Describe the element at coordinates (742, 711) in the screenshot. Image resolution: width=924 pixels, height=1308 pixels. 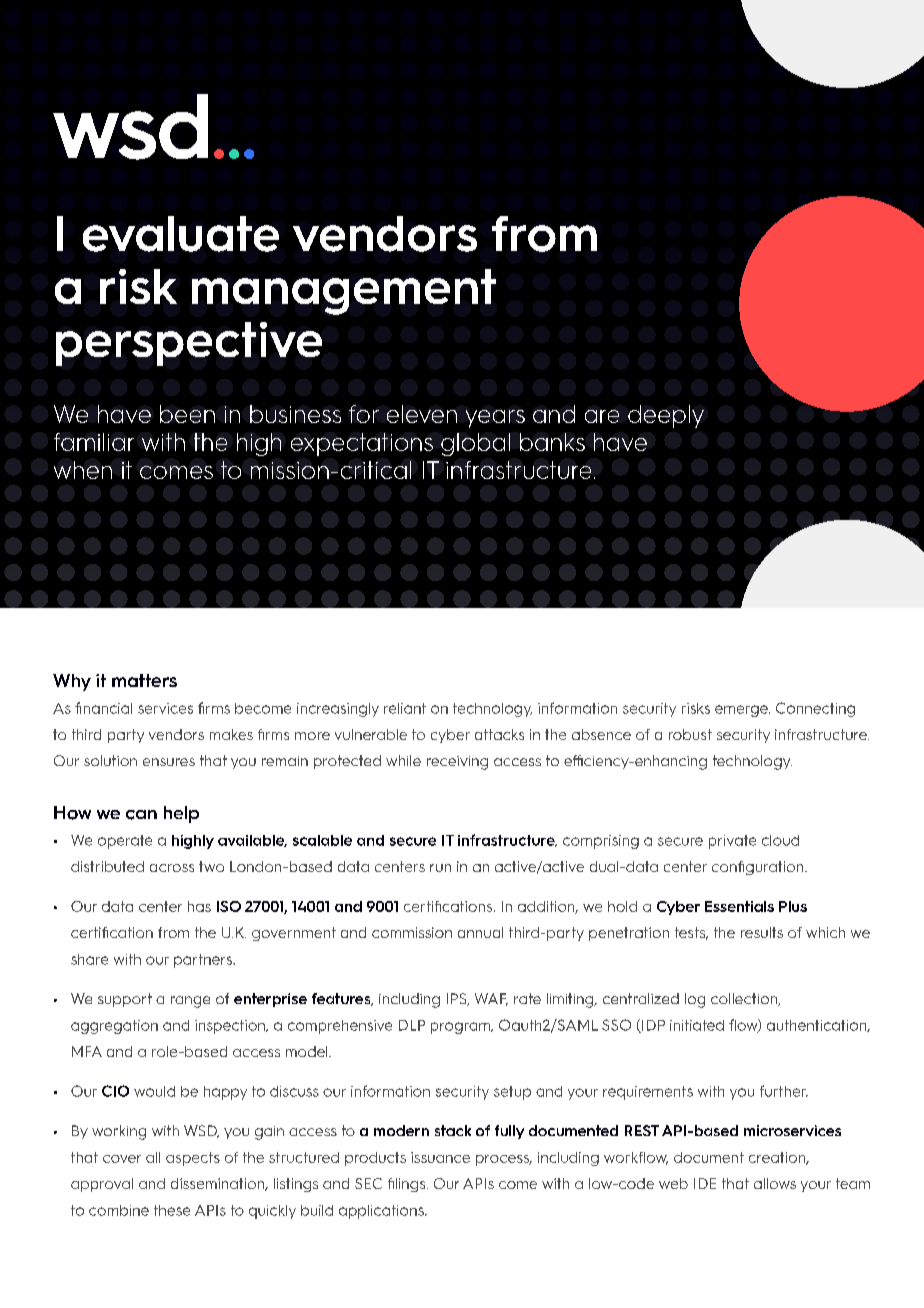
I see `emerge` at that location.
